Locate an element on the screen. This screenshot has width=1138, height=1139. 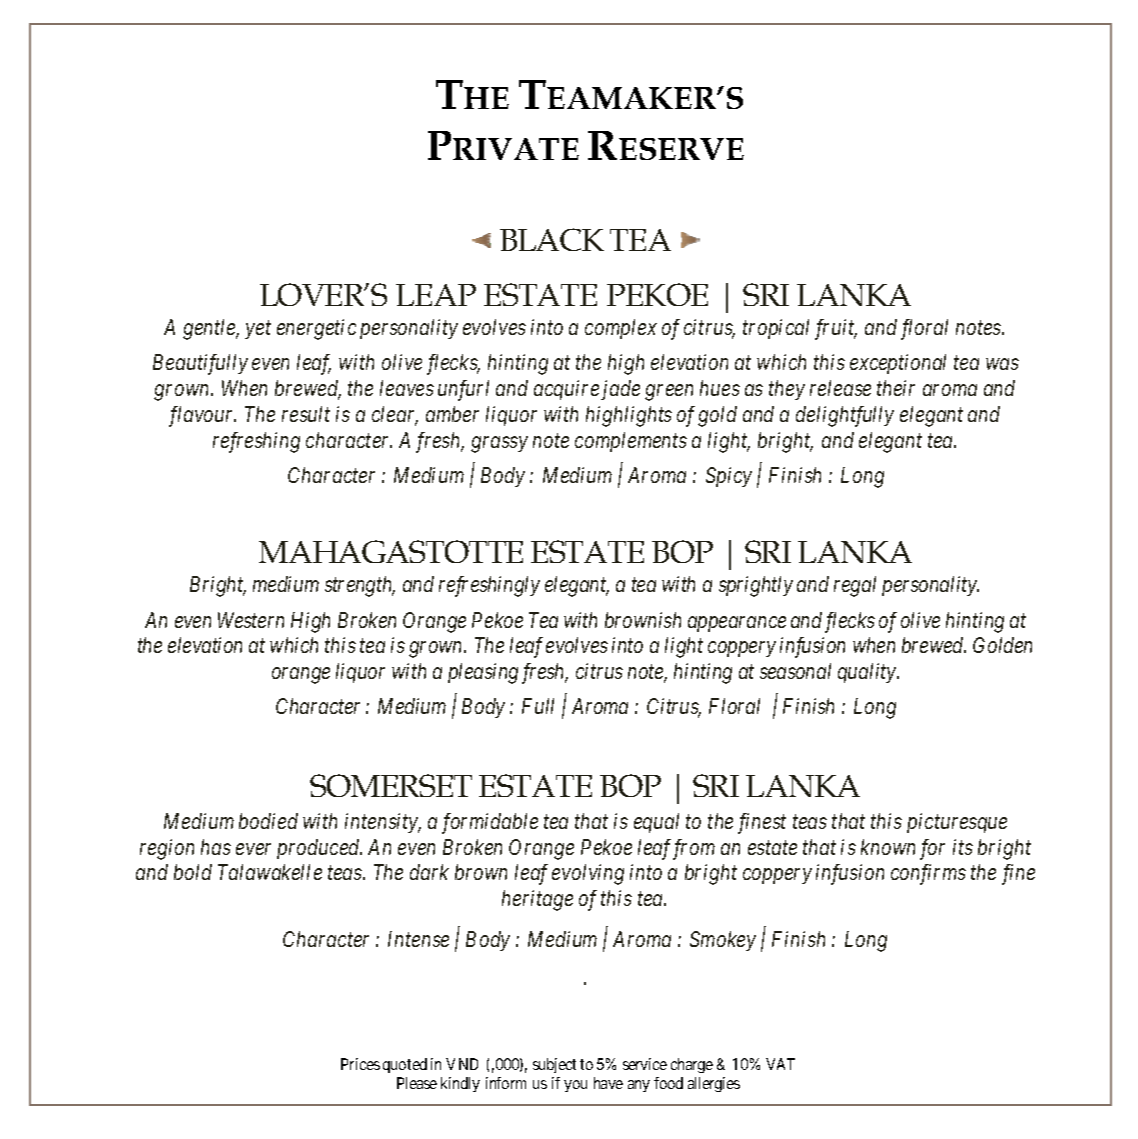
Western is located at coordinates (251, 620).
